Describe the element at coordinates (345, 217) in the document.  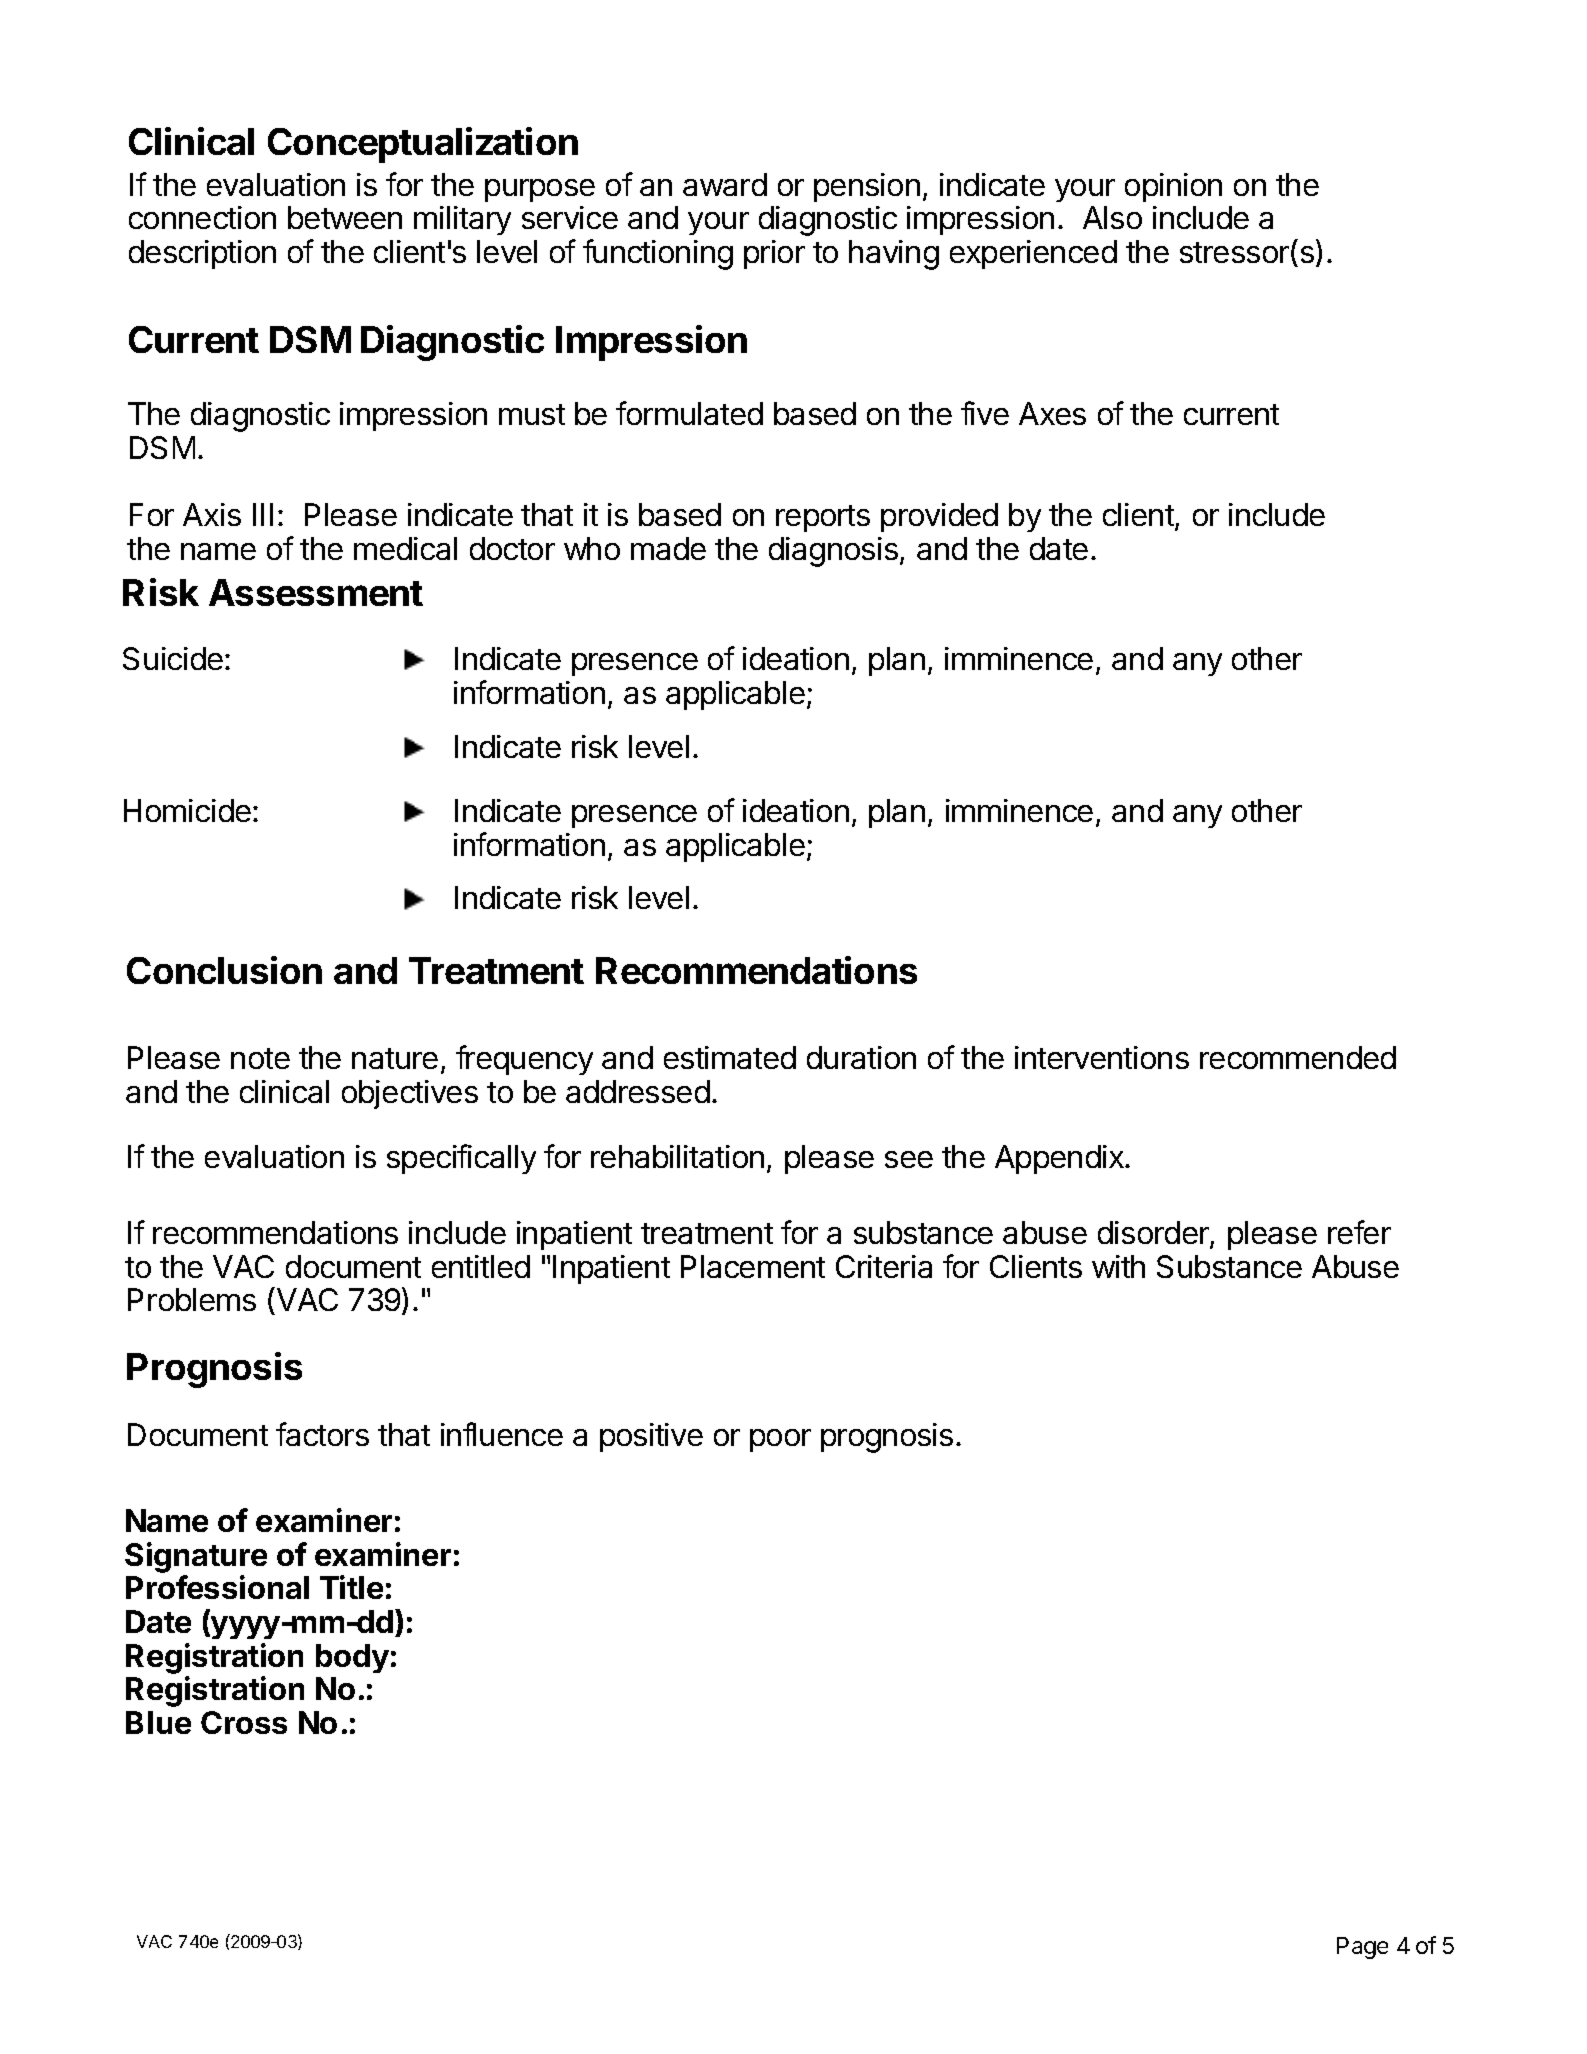
I see `between` at that location.
